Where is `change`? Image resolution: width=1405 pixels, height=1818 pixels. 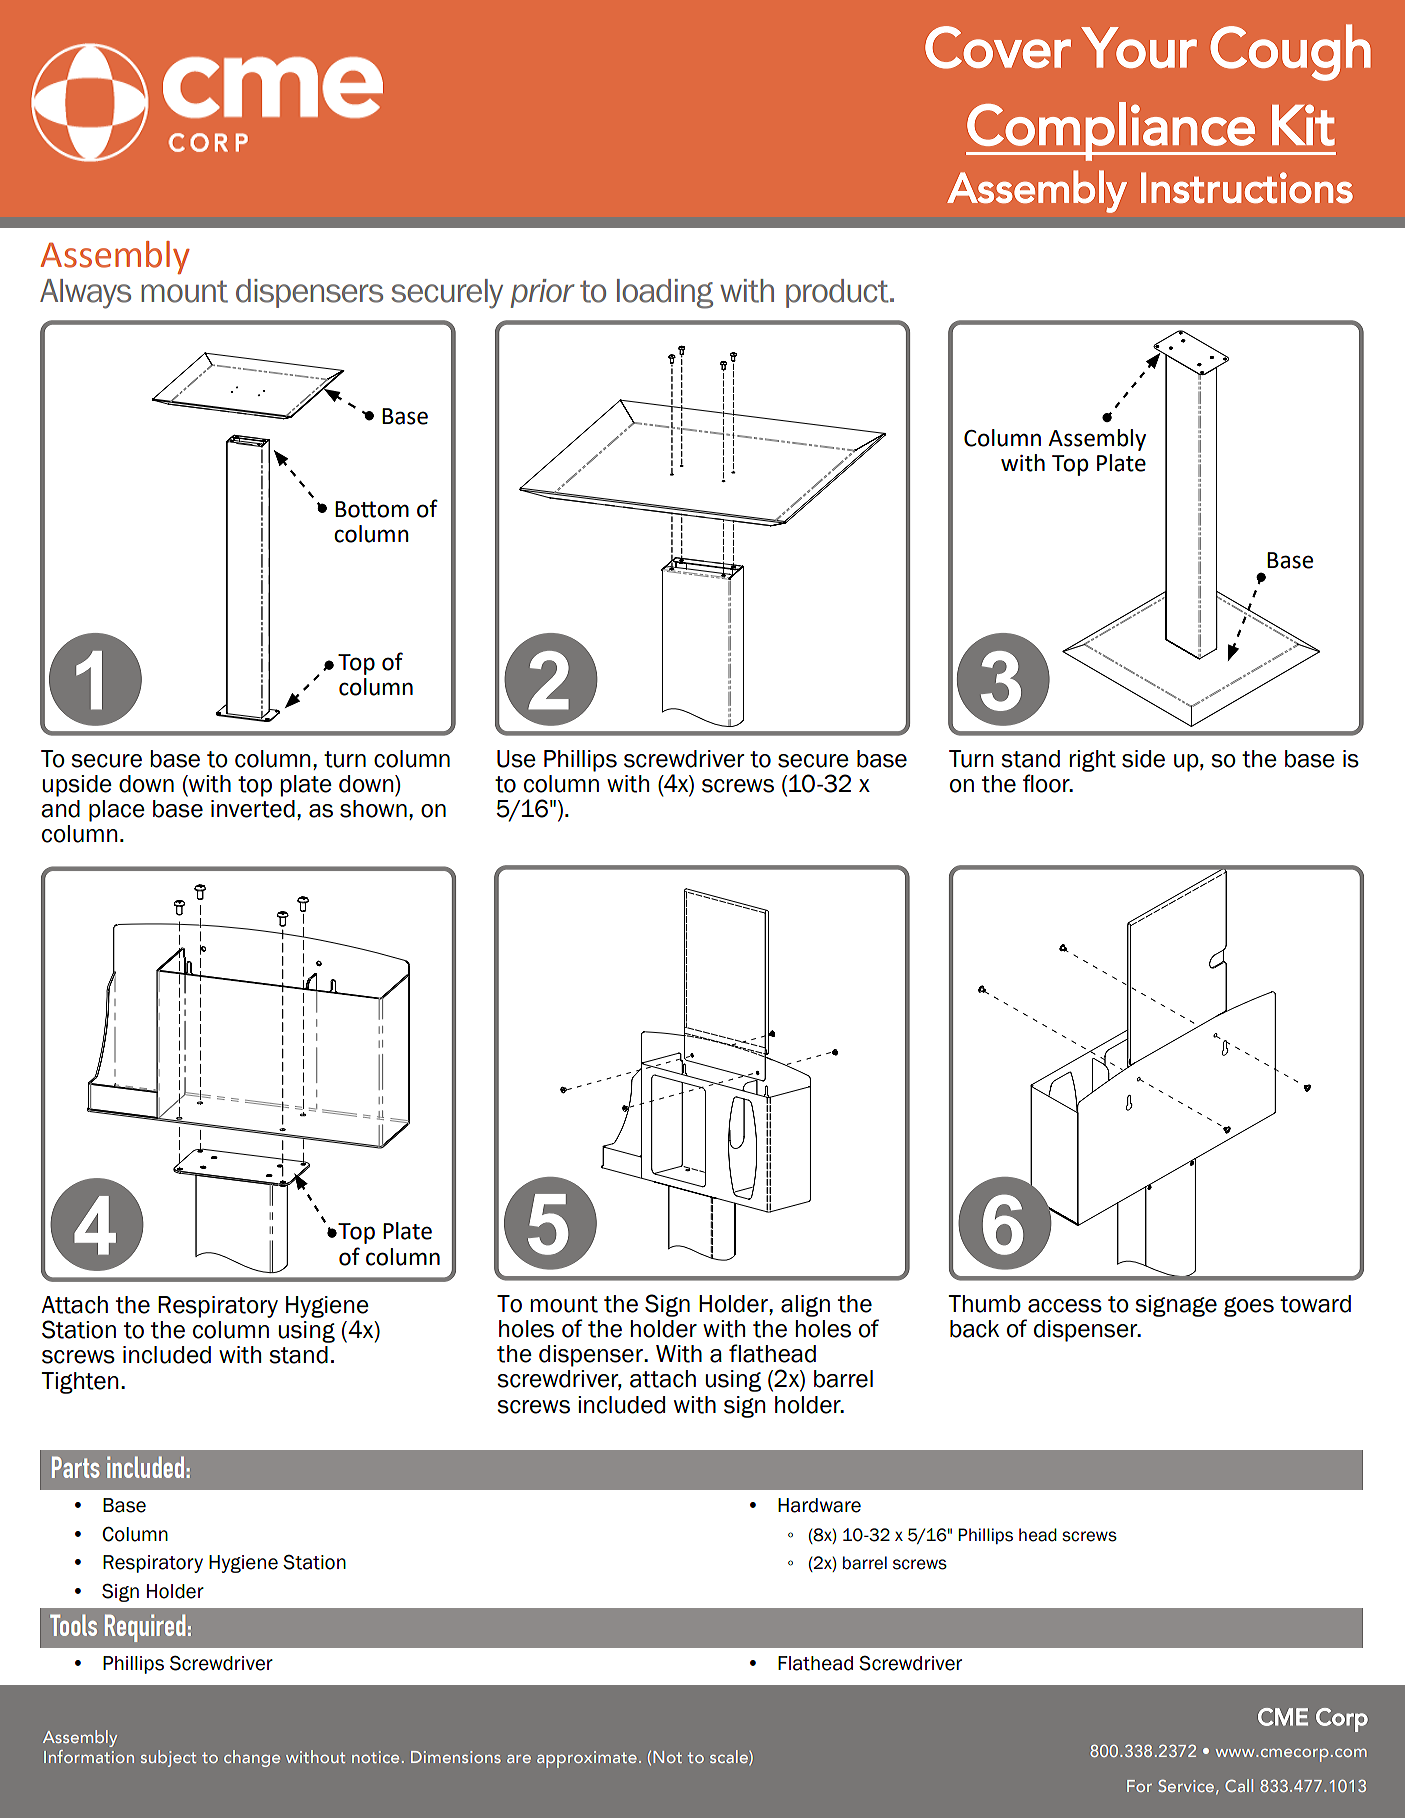
change is located at coordinates (252, 1758).
